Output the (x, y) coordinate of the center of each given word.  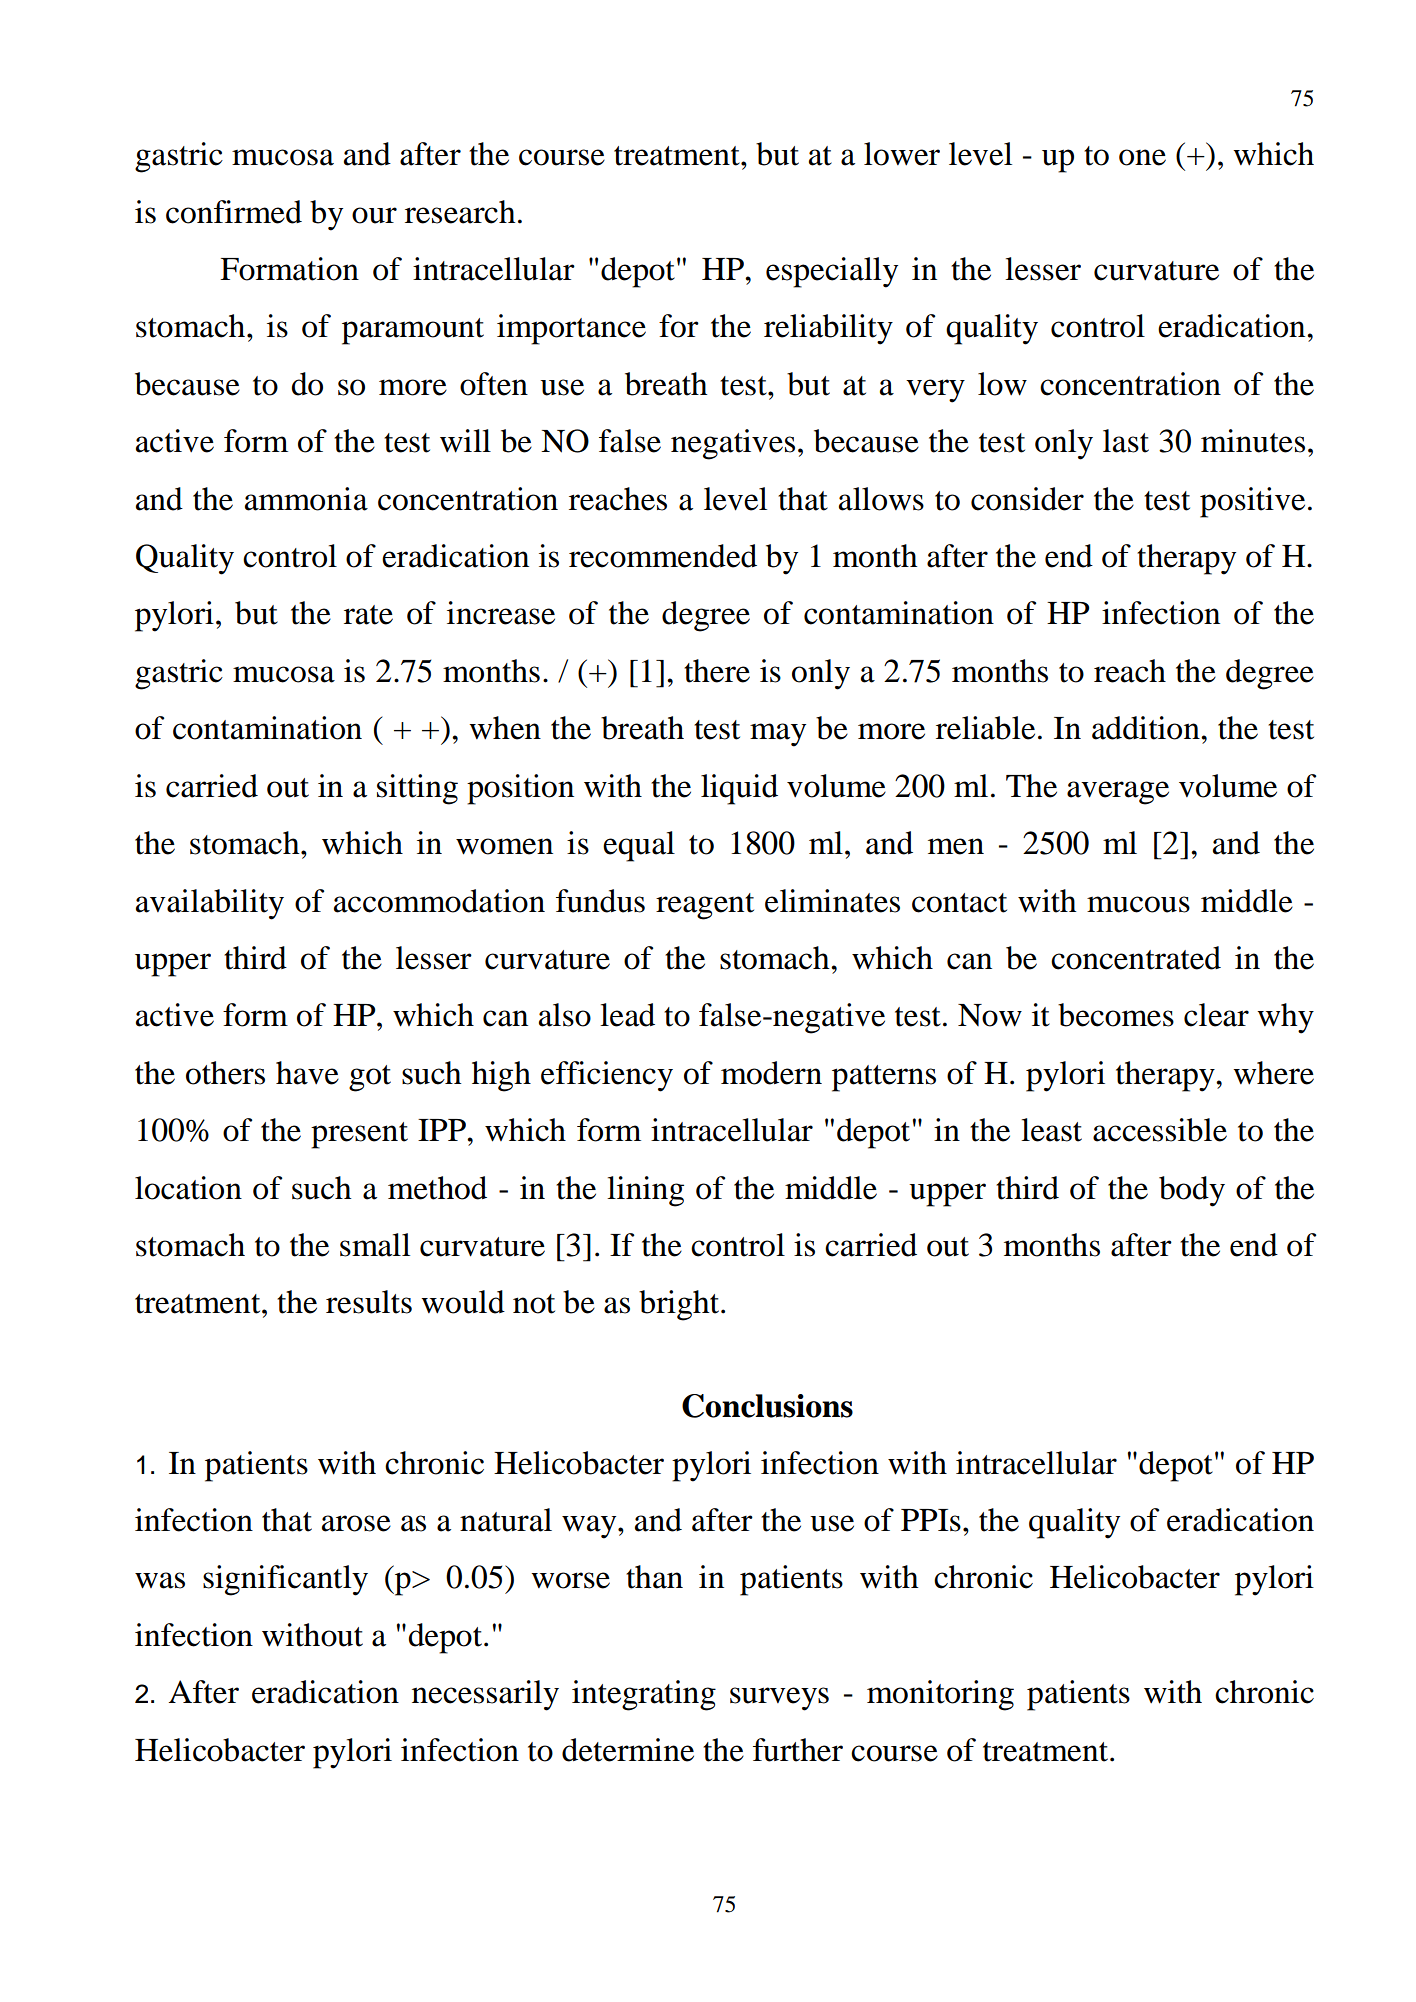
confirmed (234, 212)
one (1142, 157)
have (307, 1073)
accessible (1160, 1130)
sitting (417, 789)
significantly (285, 1580)
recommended (663, 556)
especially (832, 272)
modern (771, 1073)
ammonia (306, 499)
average (1118, 793)
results (369, 1302)
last (1126, 441)
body (1192, 1191)
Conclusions (767, 1406)
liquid (739, 789)
